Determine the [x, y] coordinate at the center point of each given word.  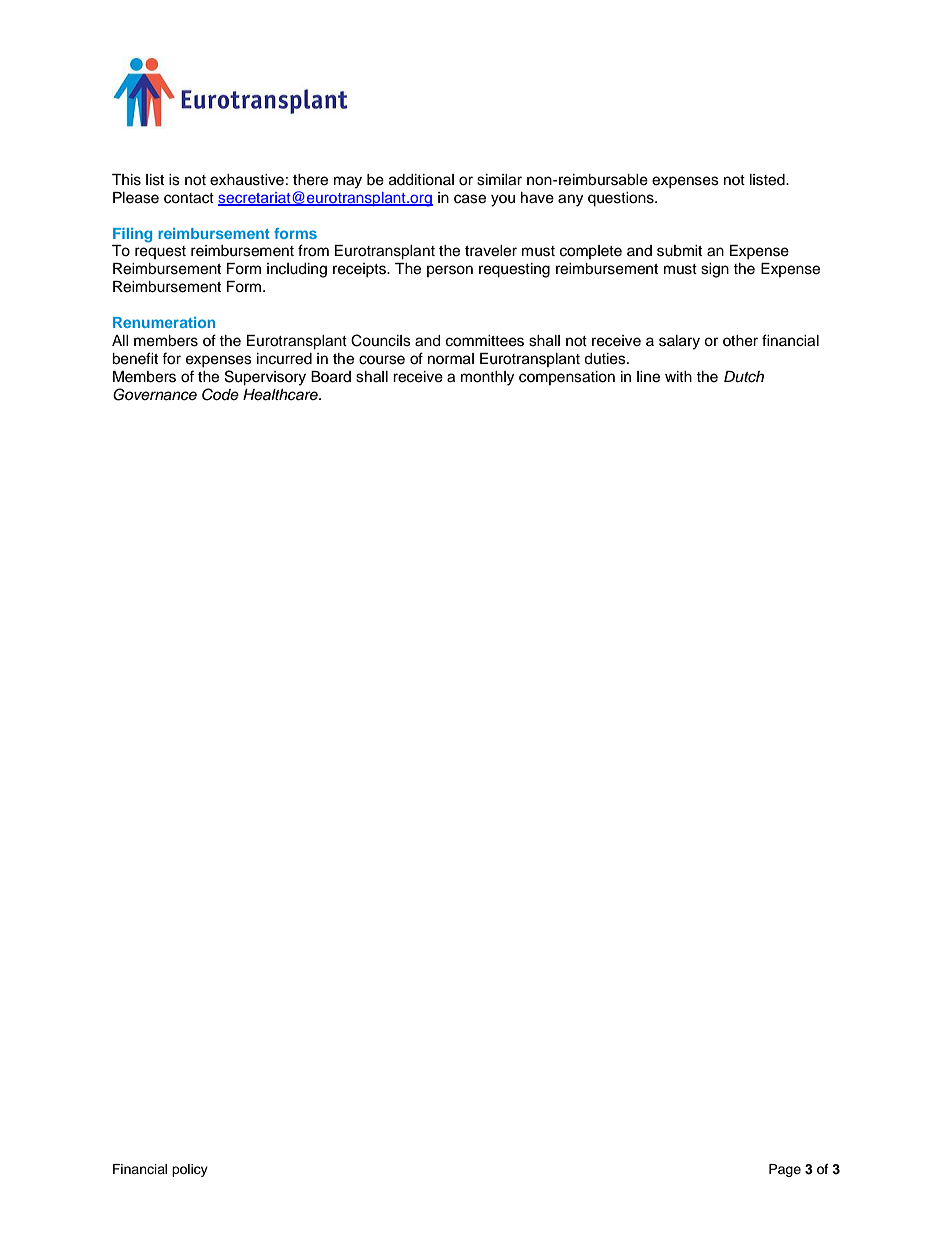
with [678, 376]
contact [189, 198]
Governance [155, 394]
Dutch [744, 377]
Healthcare [281, 395]
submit [679, 251]
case [470, 199]
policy [190, 1170]
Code [220, 394]
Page [785, 1170]
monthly [487, 378]
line [648, 377]
